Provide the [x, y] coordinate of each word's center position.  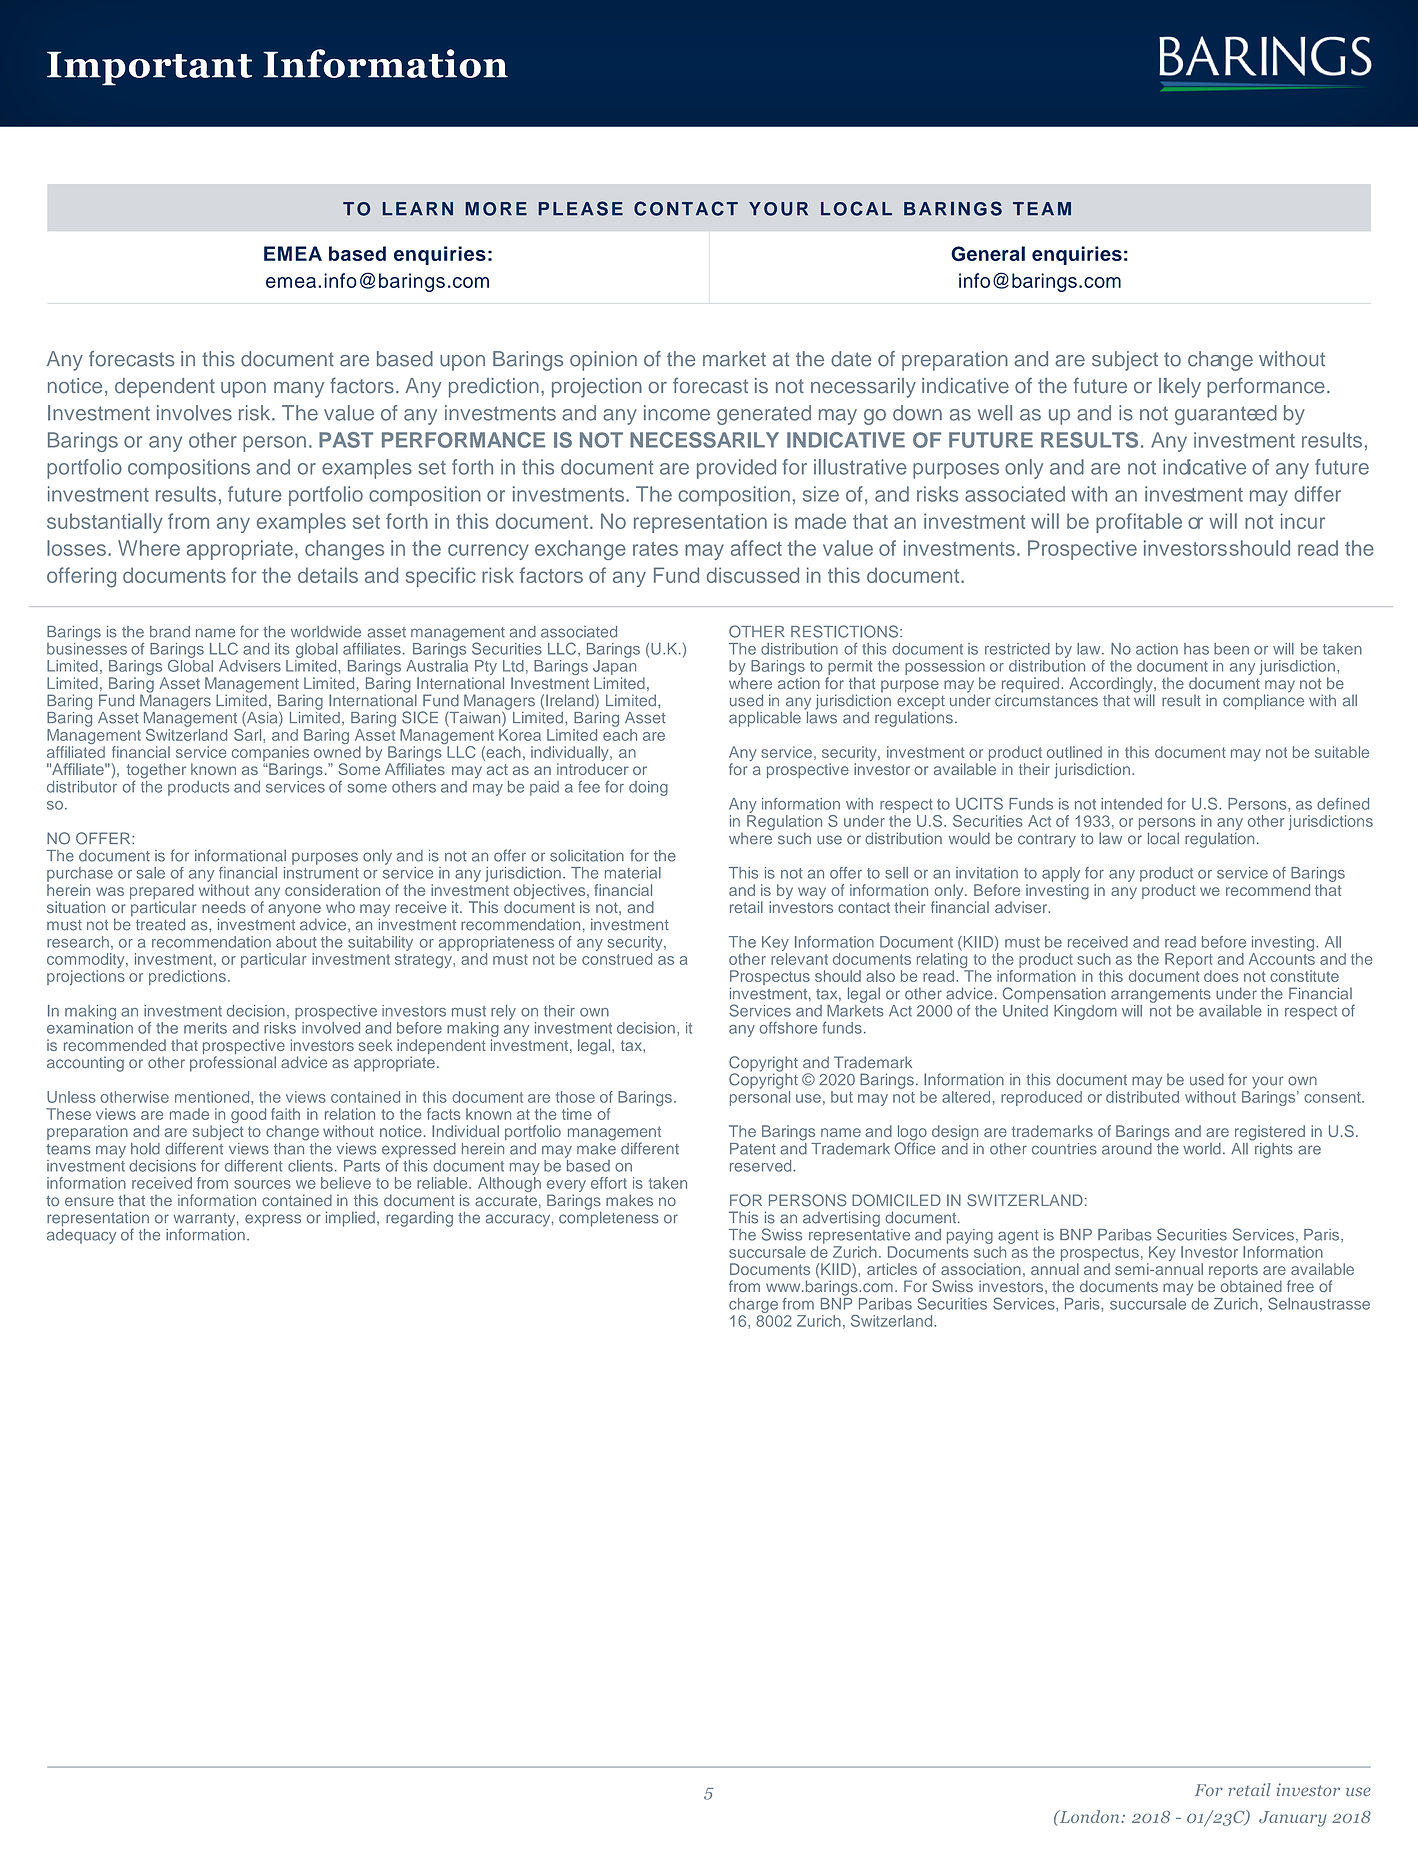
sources [262, 1184]
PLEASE [581, 208]
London [1089, 1816]
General [988, 254]
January [1293, 1819]
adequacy [81, 1235]
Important [149, 68]
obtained [1251, 1286]
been [1231, 649]
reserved [762, 1166]
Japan [614, 666]
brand [170, 632]
